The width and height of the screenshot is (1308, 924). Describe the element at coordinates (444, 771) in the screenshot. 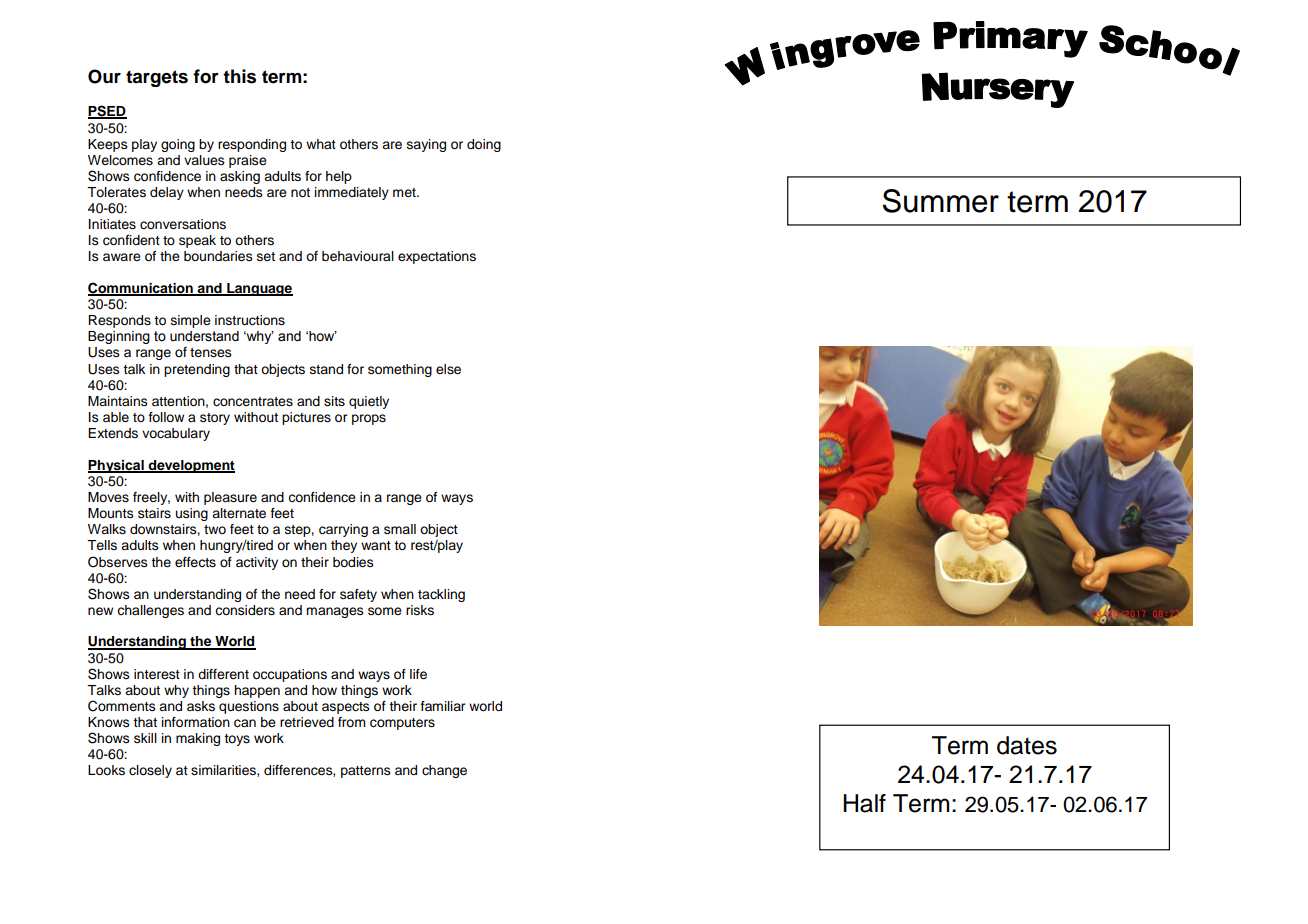

I see `change` at that location.
